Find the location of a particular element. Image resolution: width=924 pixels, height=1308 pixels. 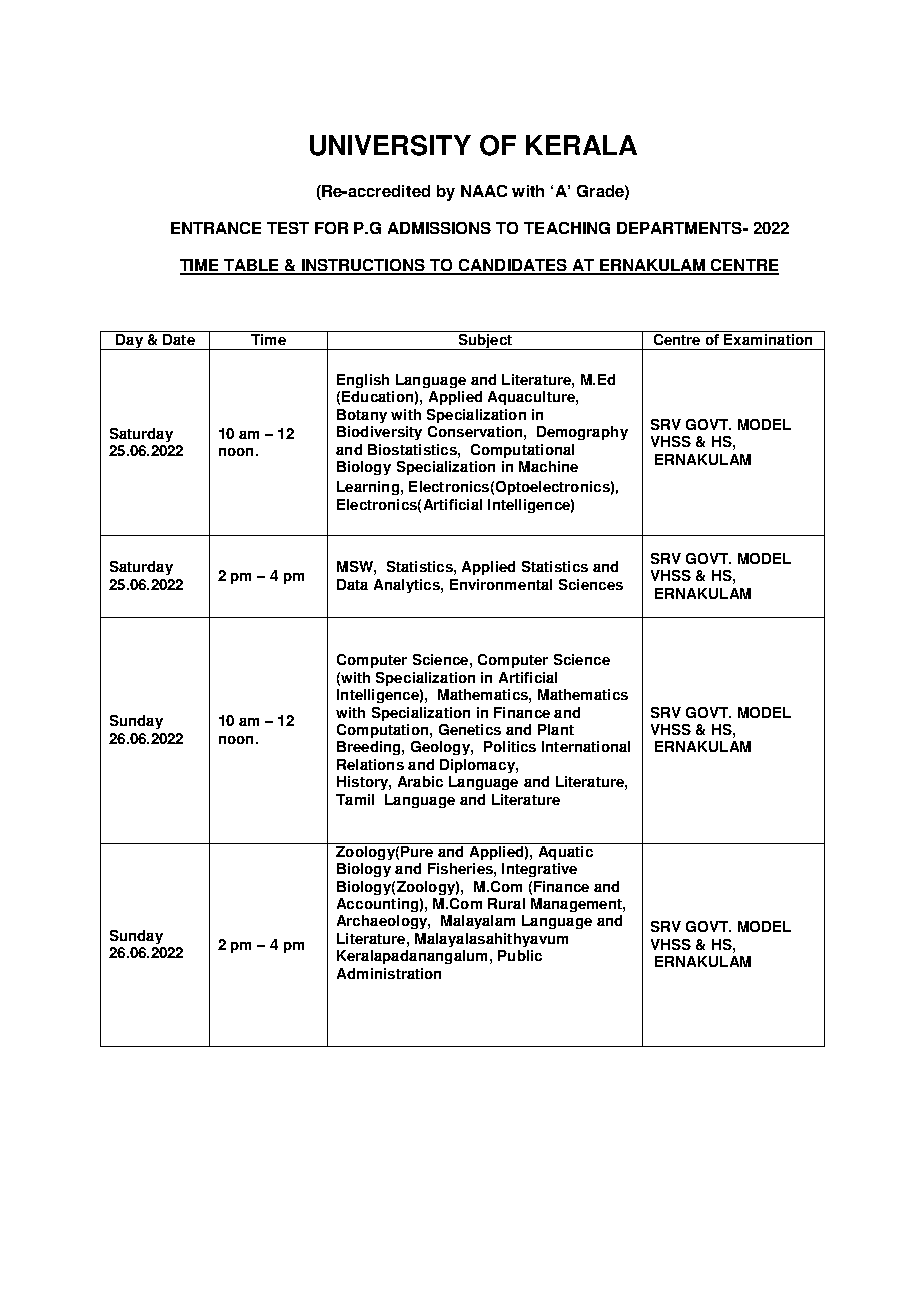

Learning is located at coordinates (368, 488).
